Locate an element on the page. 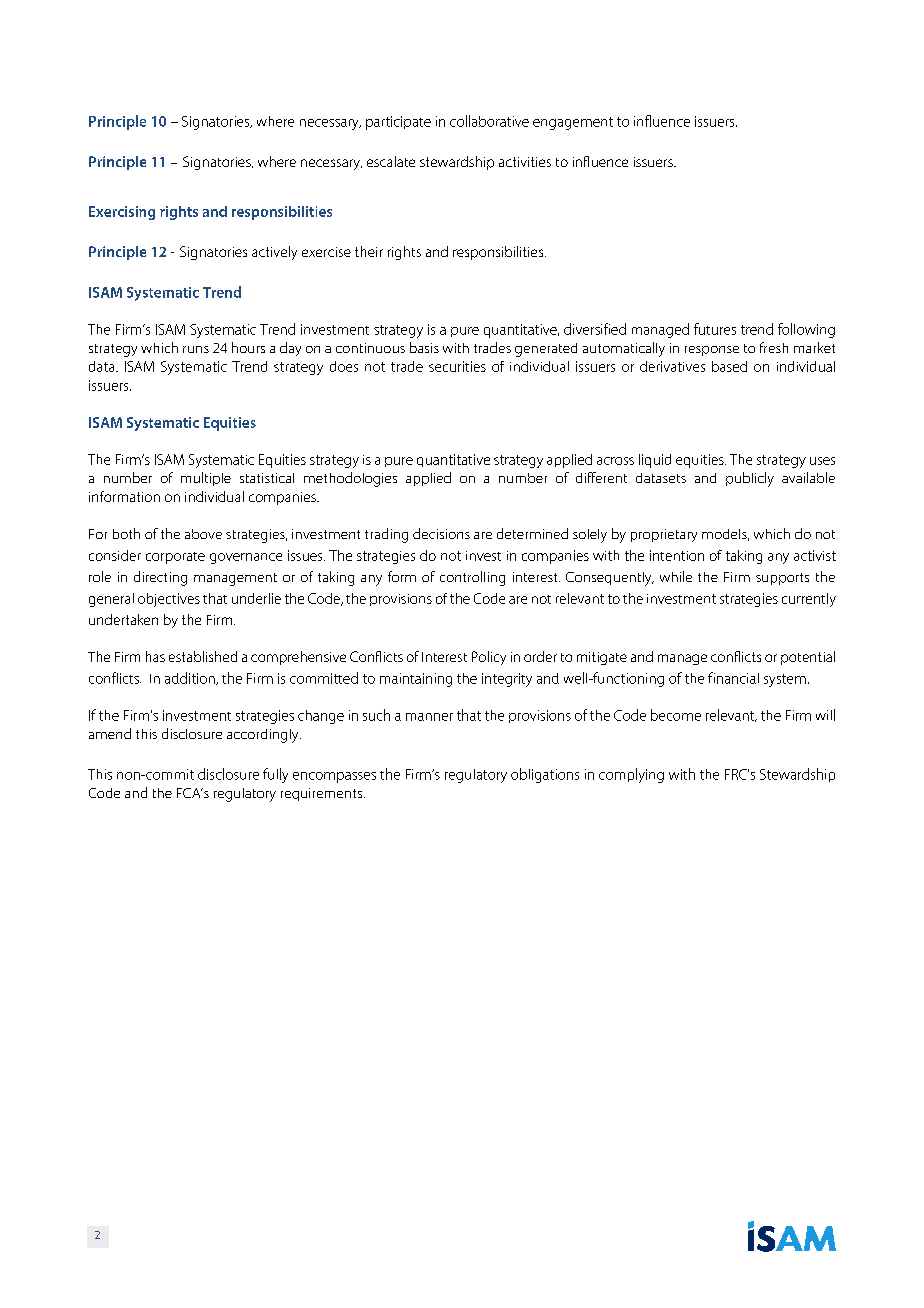 The image size is (924, 1308). collaborative is located at coordinates (489, 121).
